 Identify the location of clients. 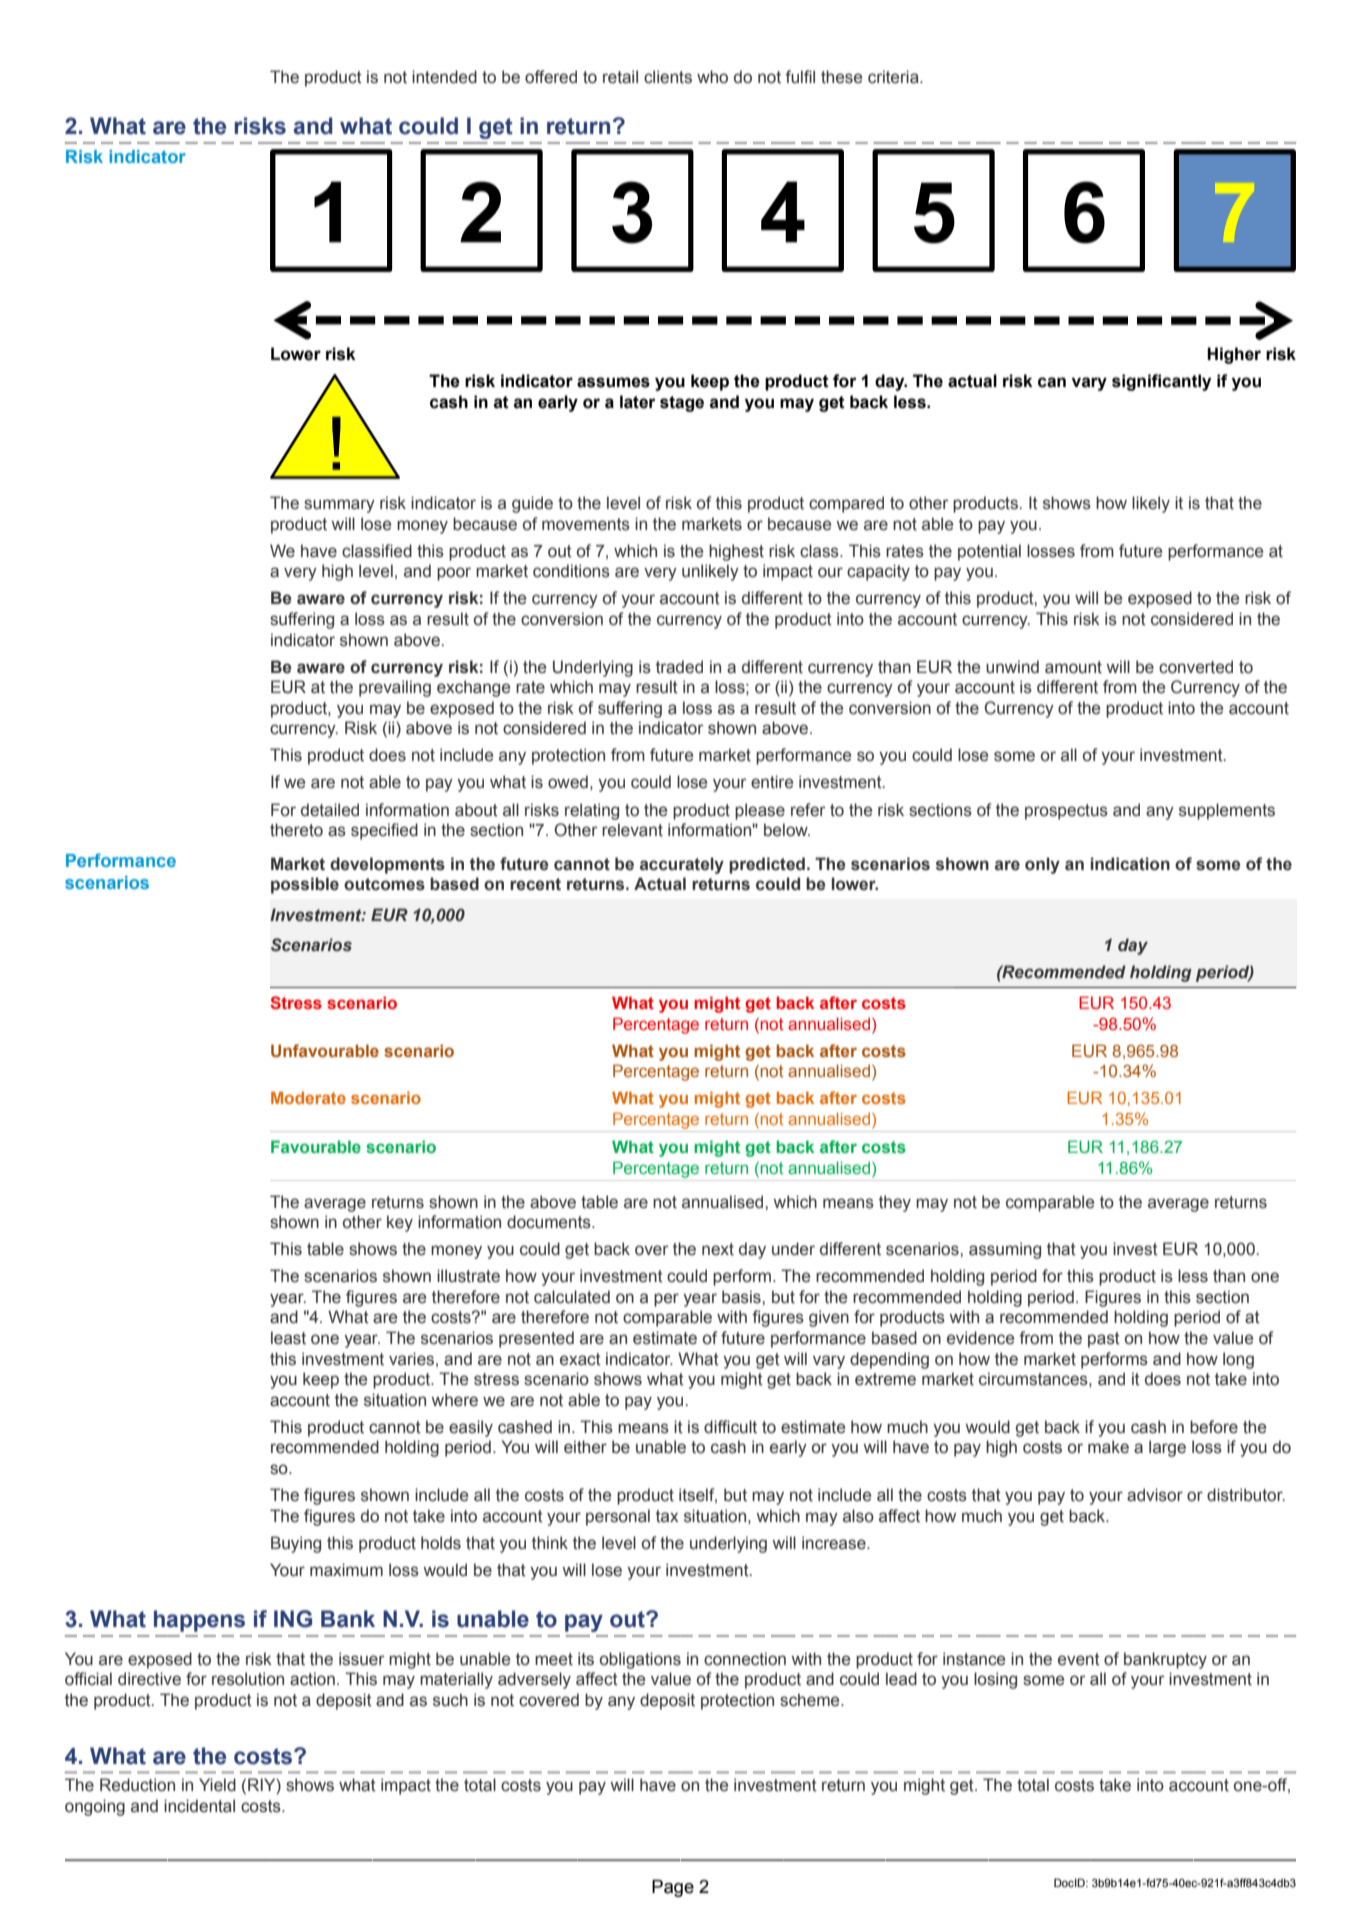
(668, 77).
